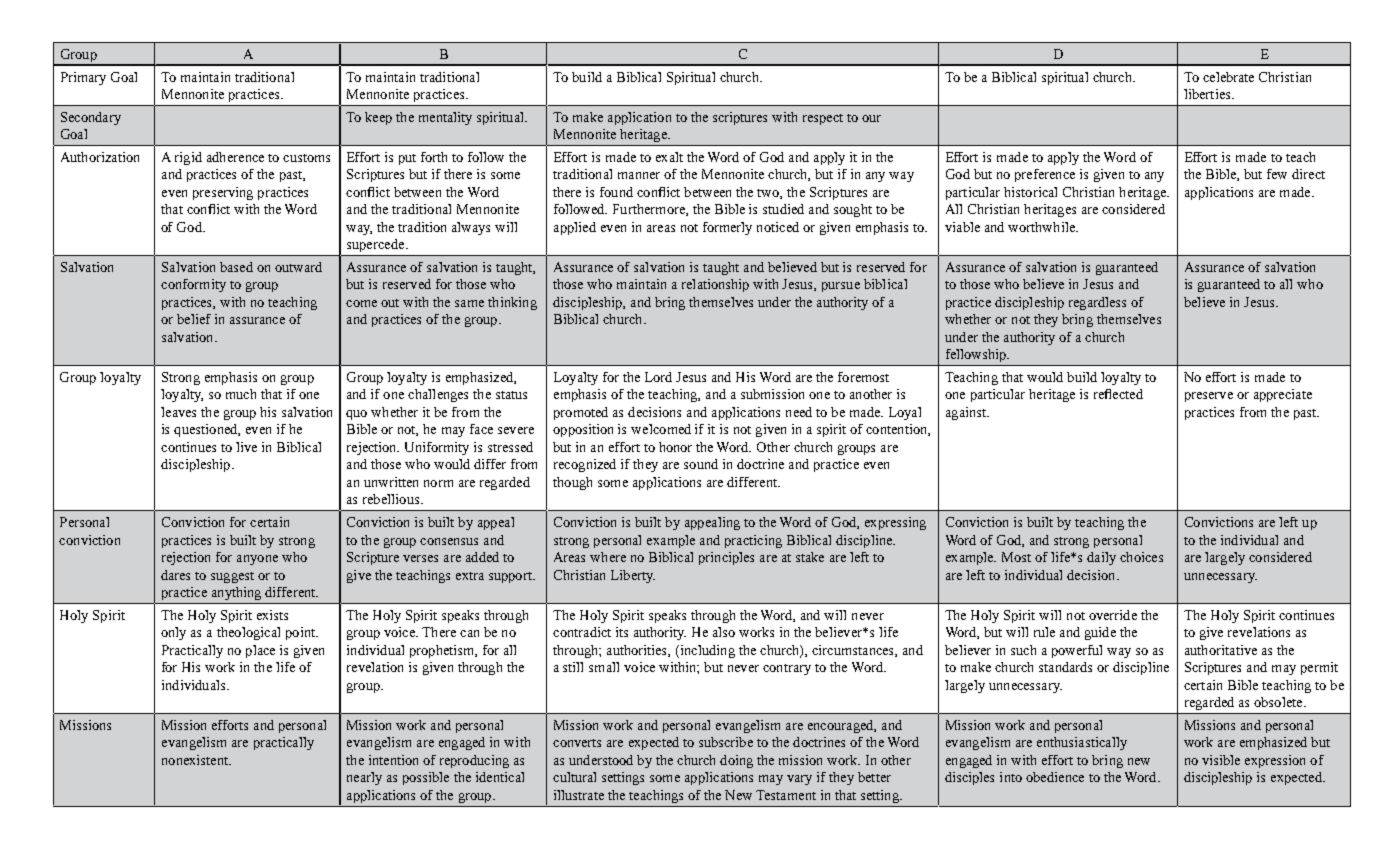 The width and height of the page is (1400, 850). Describe the element at coordinates (196, 760) in the page. I see `nonexistent` at that location.
